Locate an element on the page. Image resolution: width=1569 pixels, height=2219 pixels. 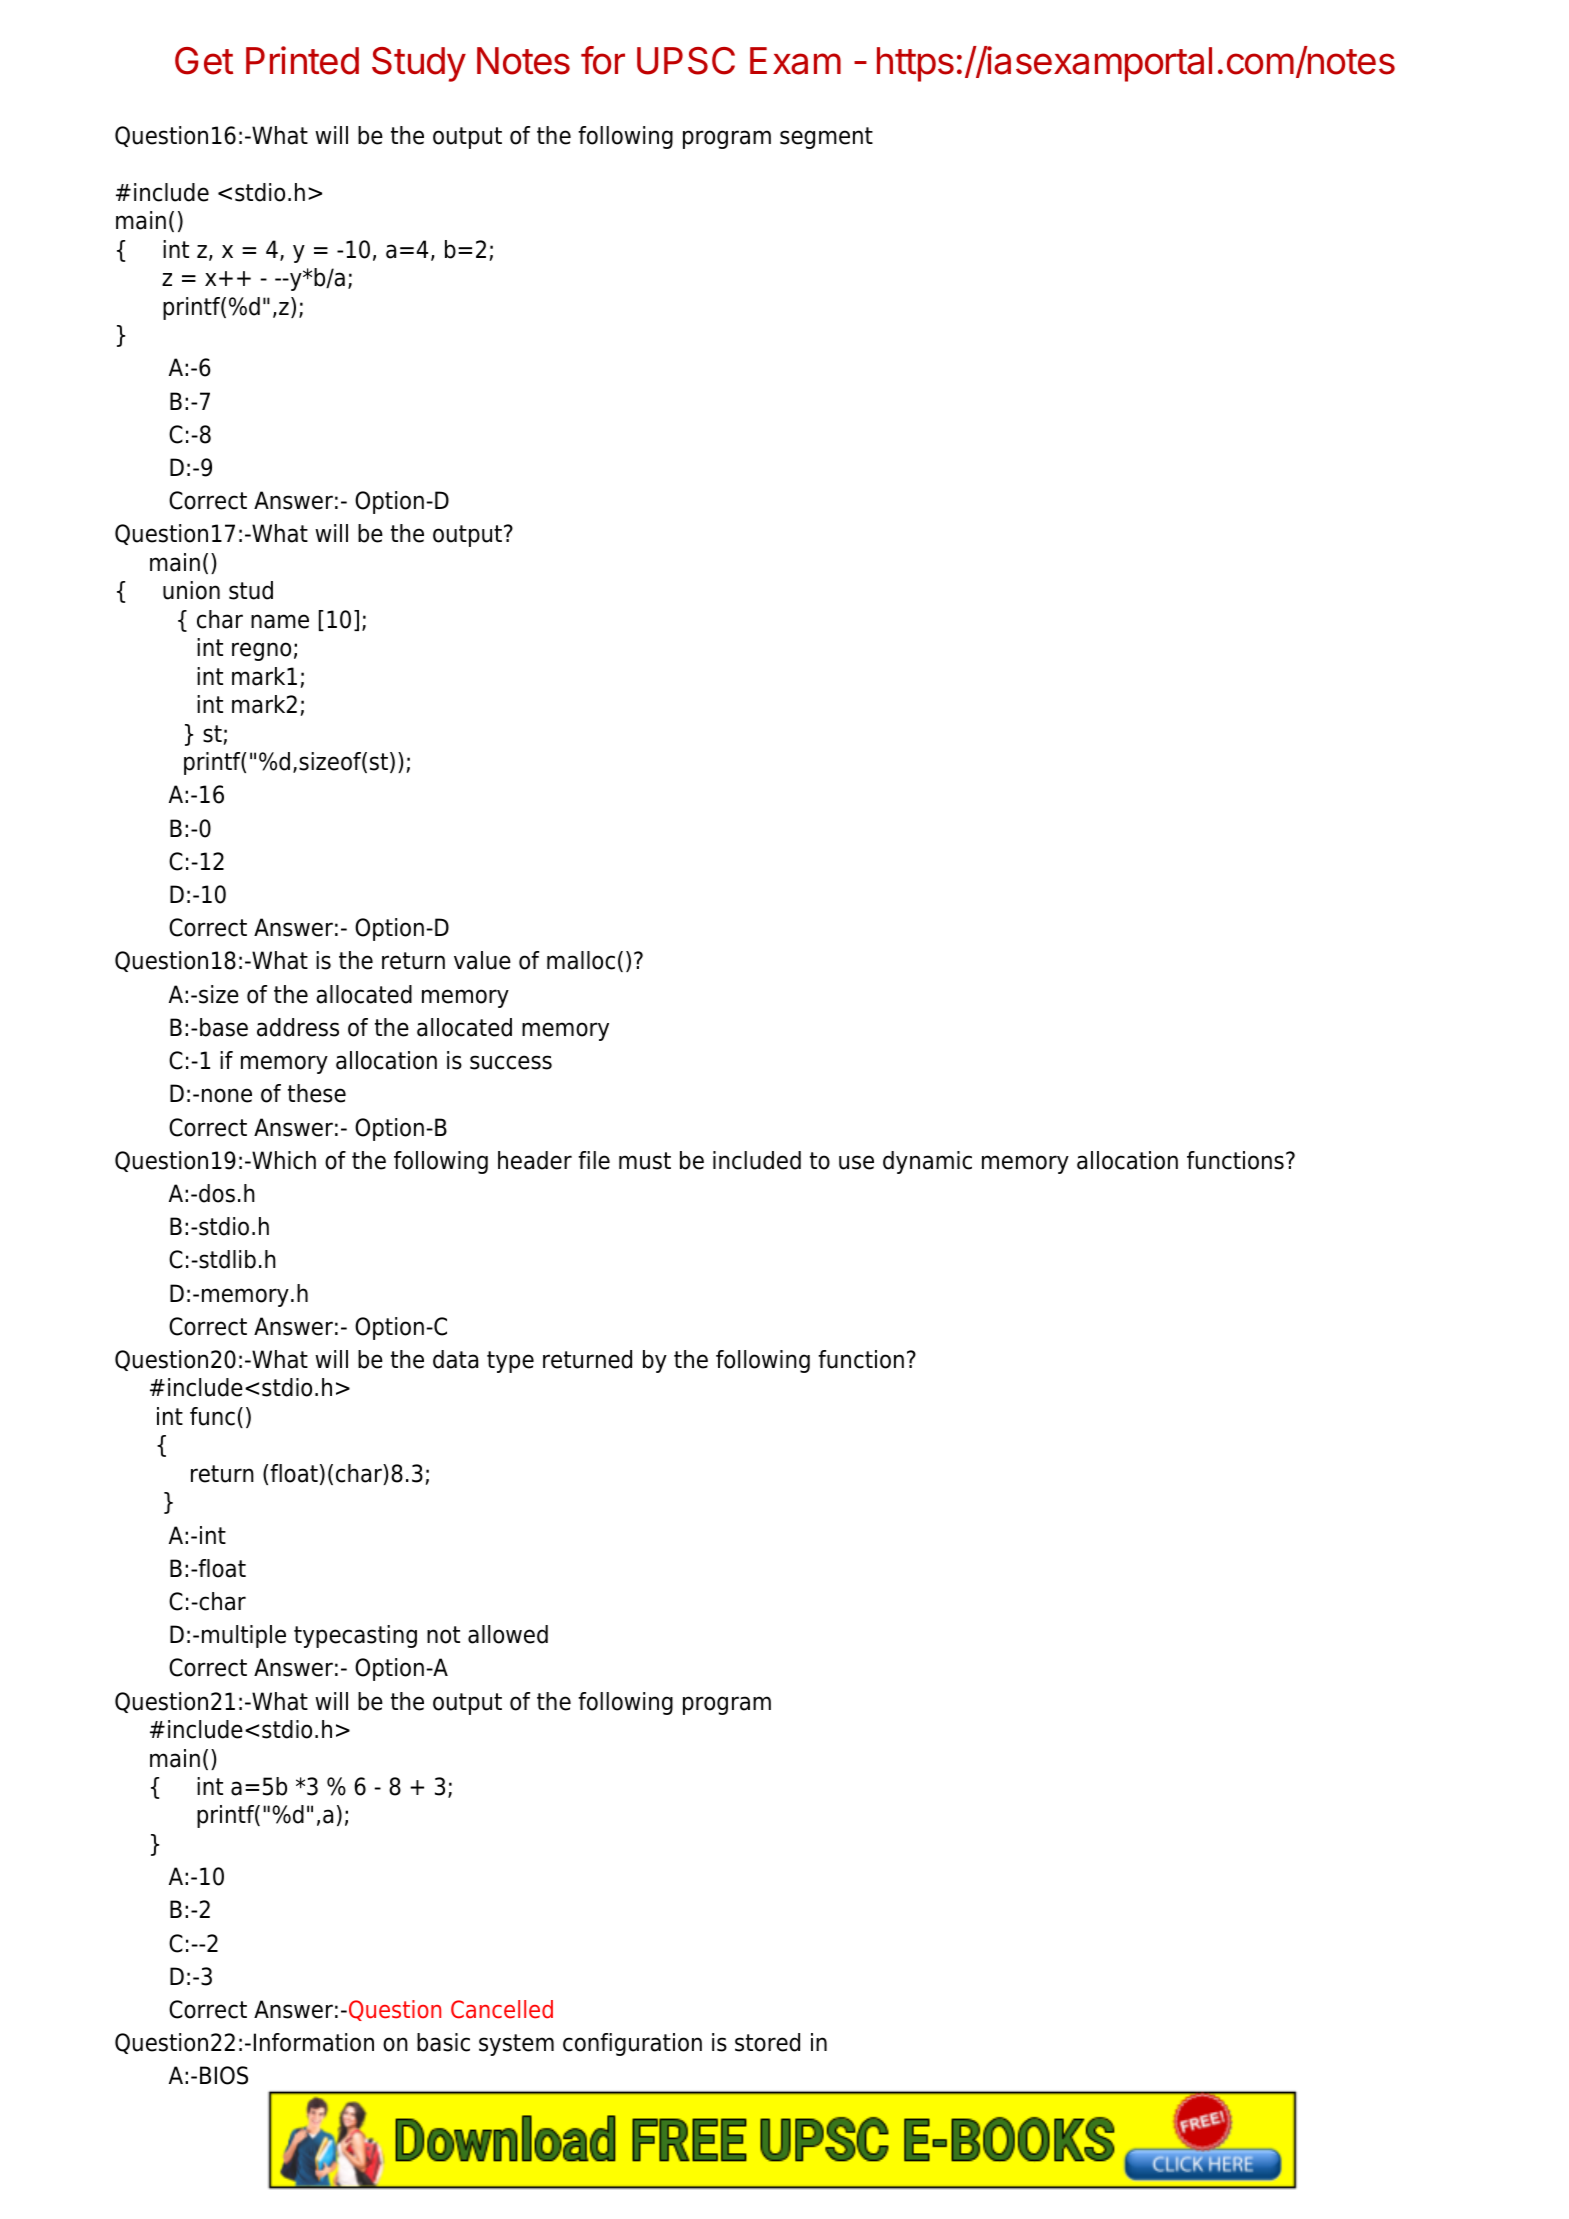
Printed is located at coordinates (302, 60).
